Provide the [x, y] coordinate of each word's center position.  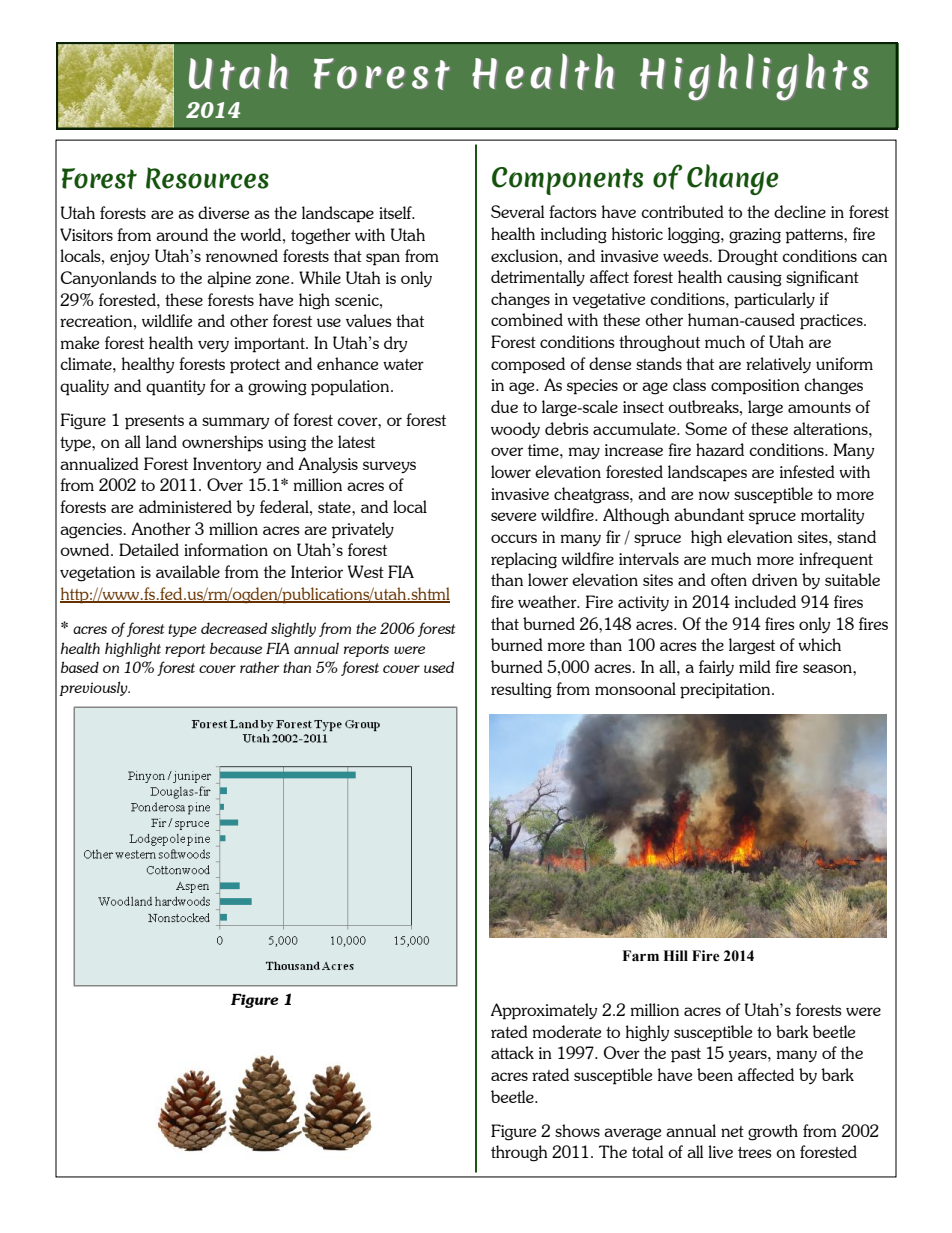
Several [517, 211]
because [236, 648]
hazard [720, 449]
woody [515, 430]
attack [512, 1052]
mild [755, 666]
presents [154, 422]
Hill [675, 955]
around [182, 234]
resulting [521, 690]
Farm [640, 956]
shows [577, 1130]
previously [94, 688]
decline [800, 211]
